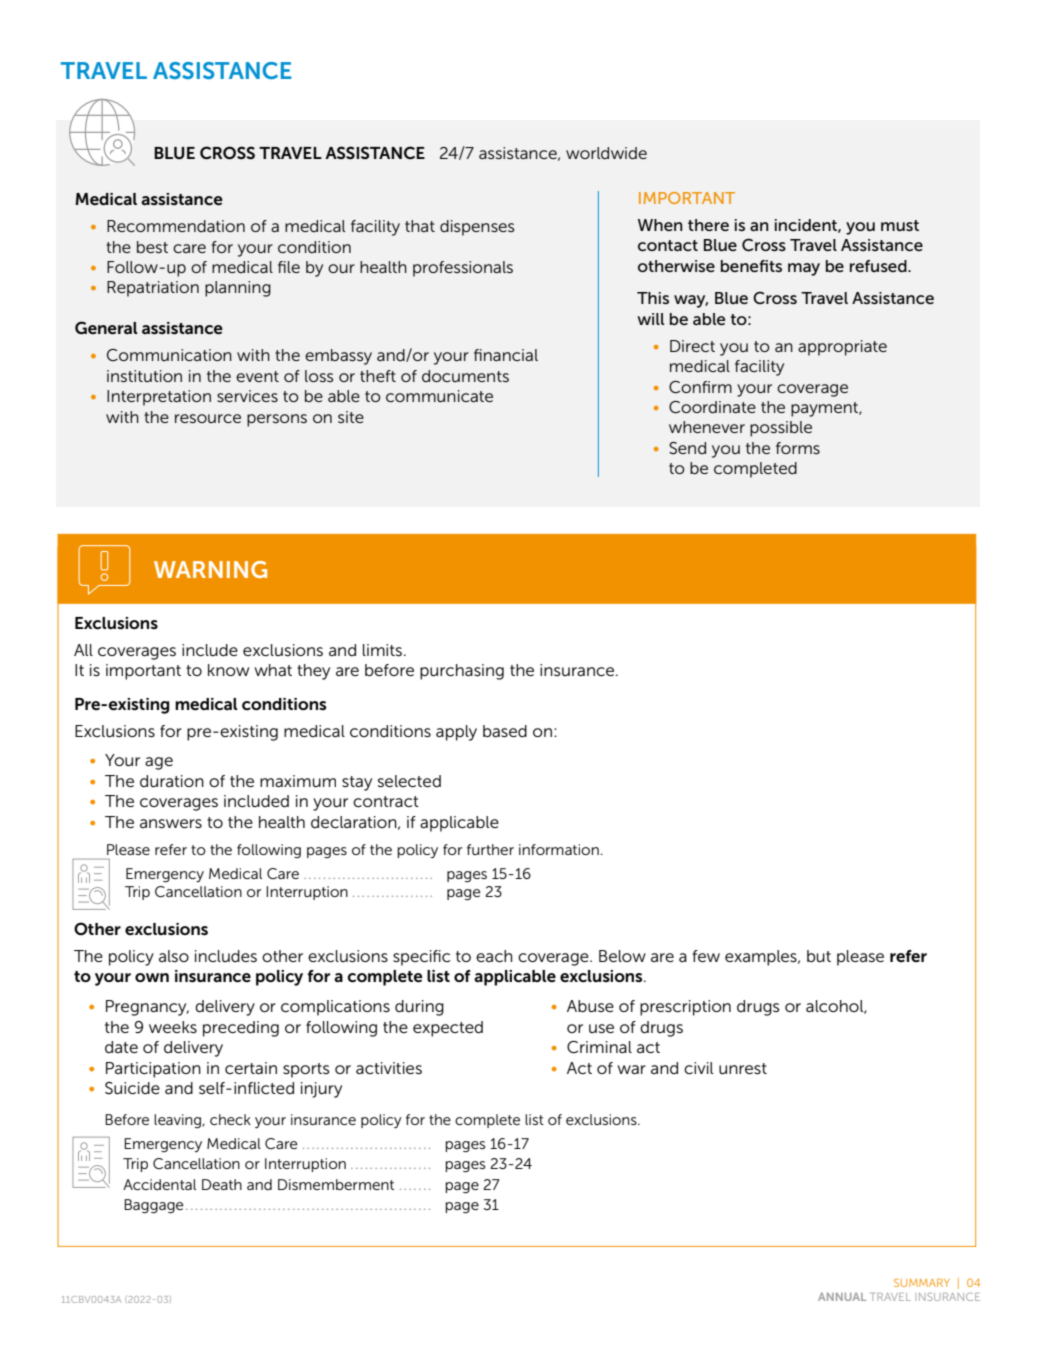  What do you see at coordinates (172, 781) in the screenshot?
I see `duration` at bounding box center [172, 781].
